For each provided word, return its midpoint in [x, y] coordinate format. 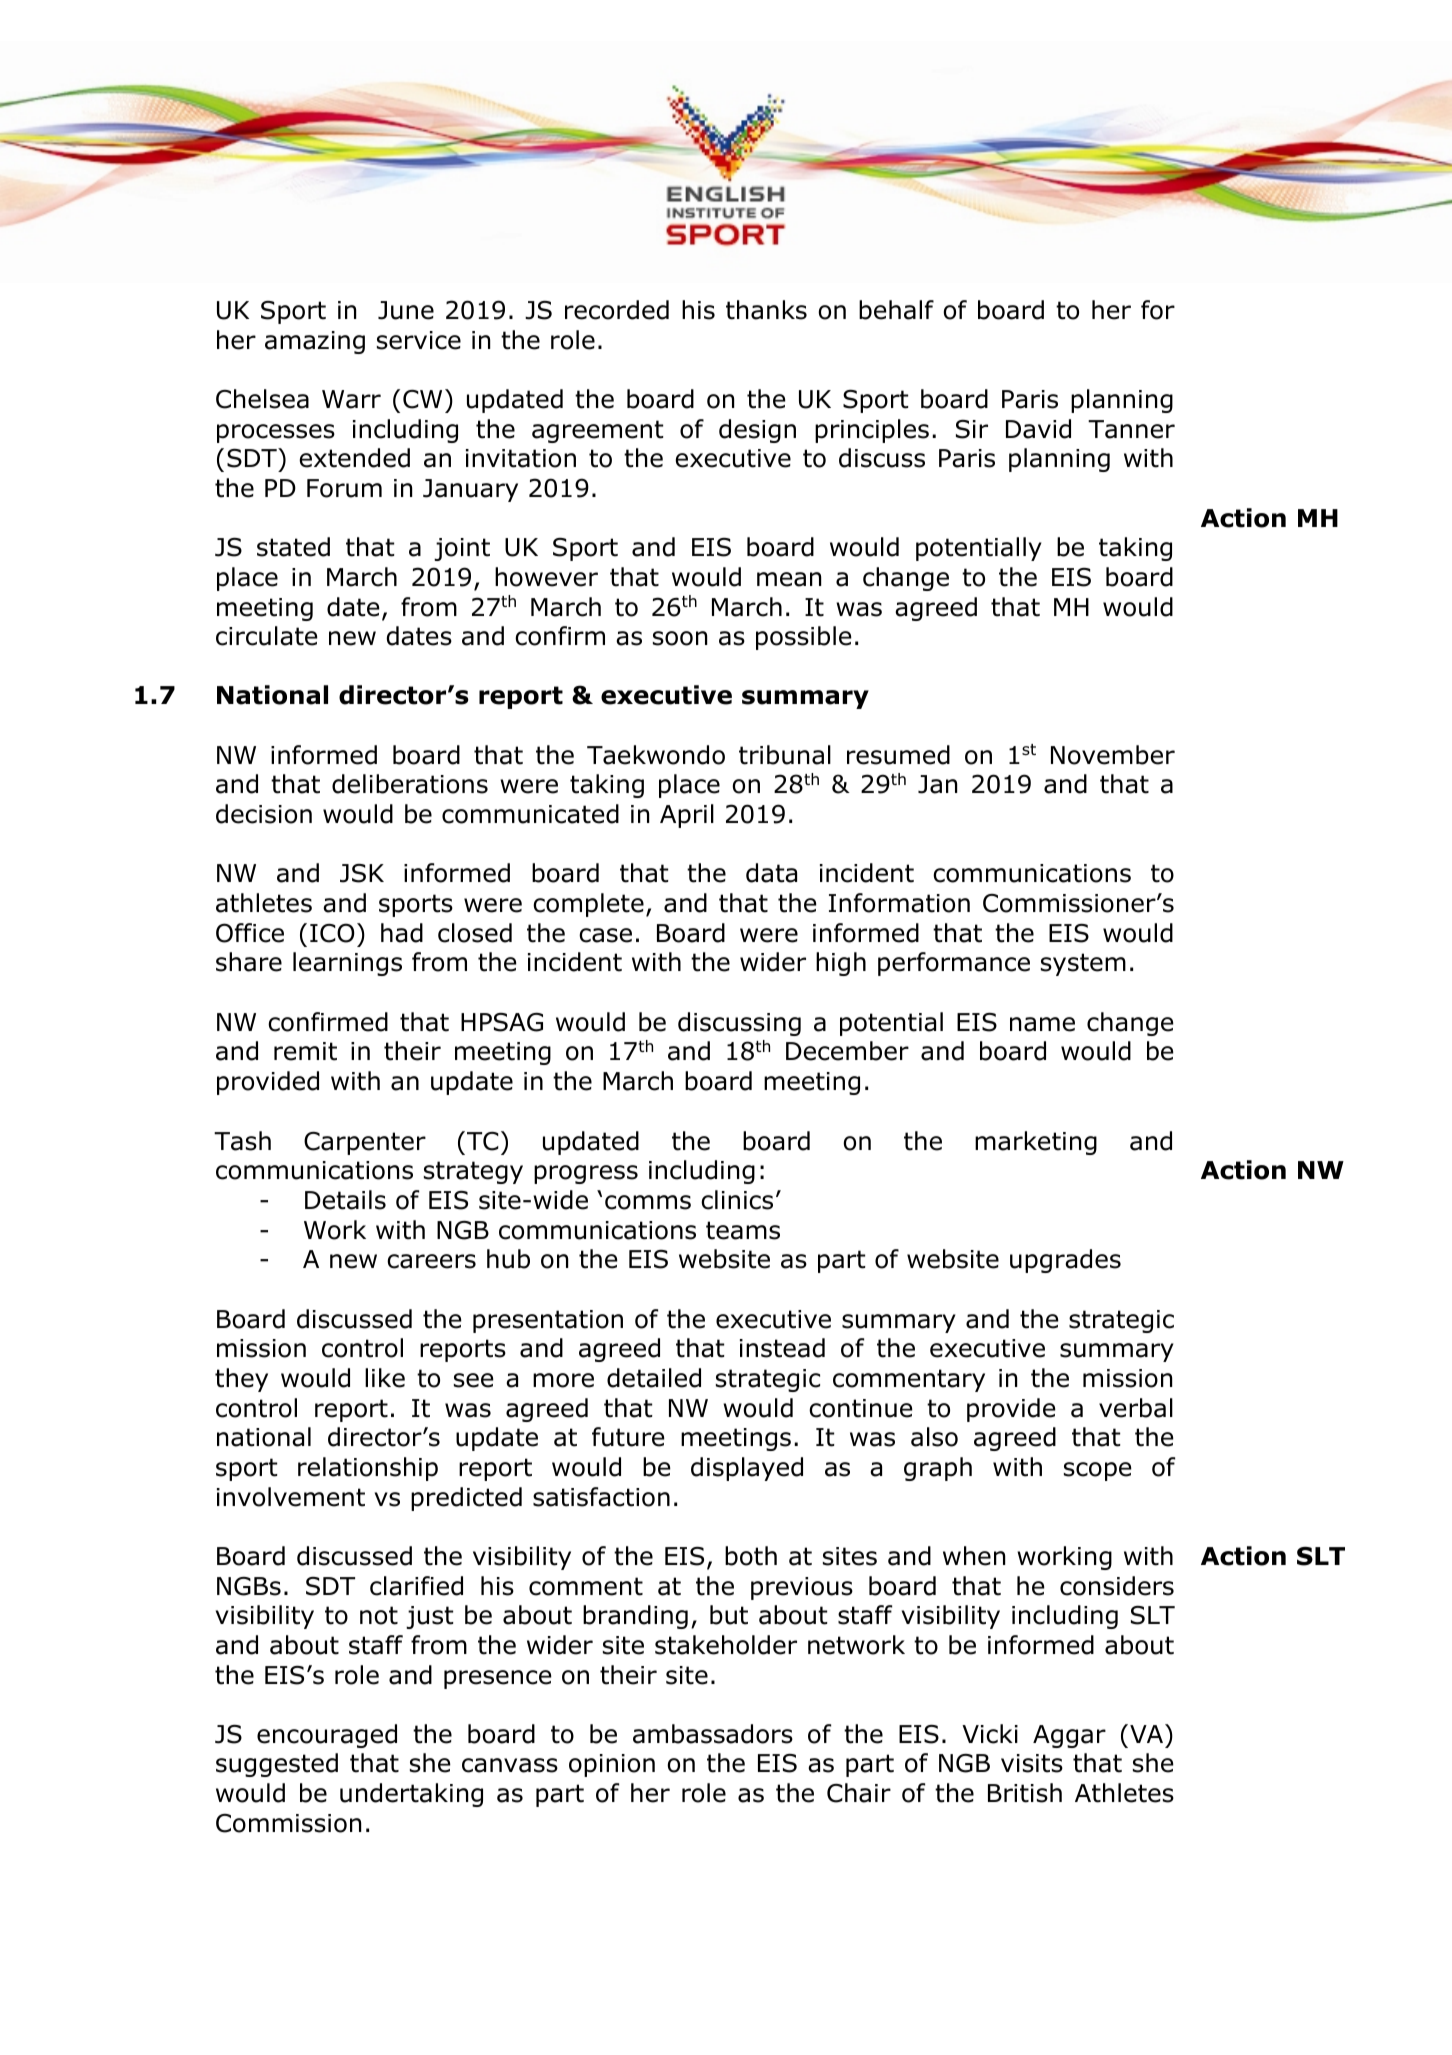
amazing [315, 342]
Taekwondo [656, 755]
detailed [654, 1378]
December [847, 1051]
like [385, 1378]
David [1038, 429]
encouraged [327, 1736]
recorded [617, 310]
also [934, 1437]
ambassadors [713, 1734]
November [1113, 755]
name [1042, 1024]
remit [305, 1051]
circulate [267, 636]
